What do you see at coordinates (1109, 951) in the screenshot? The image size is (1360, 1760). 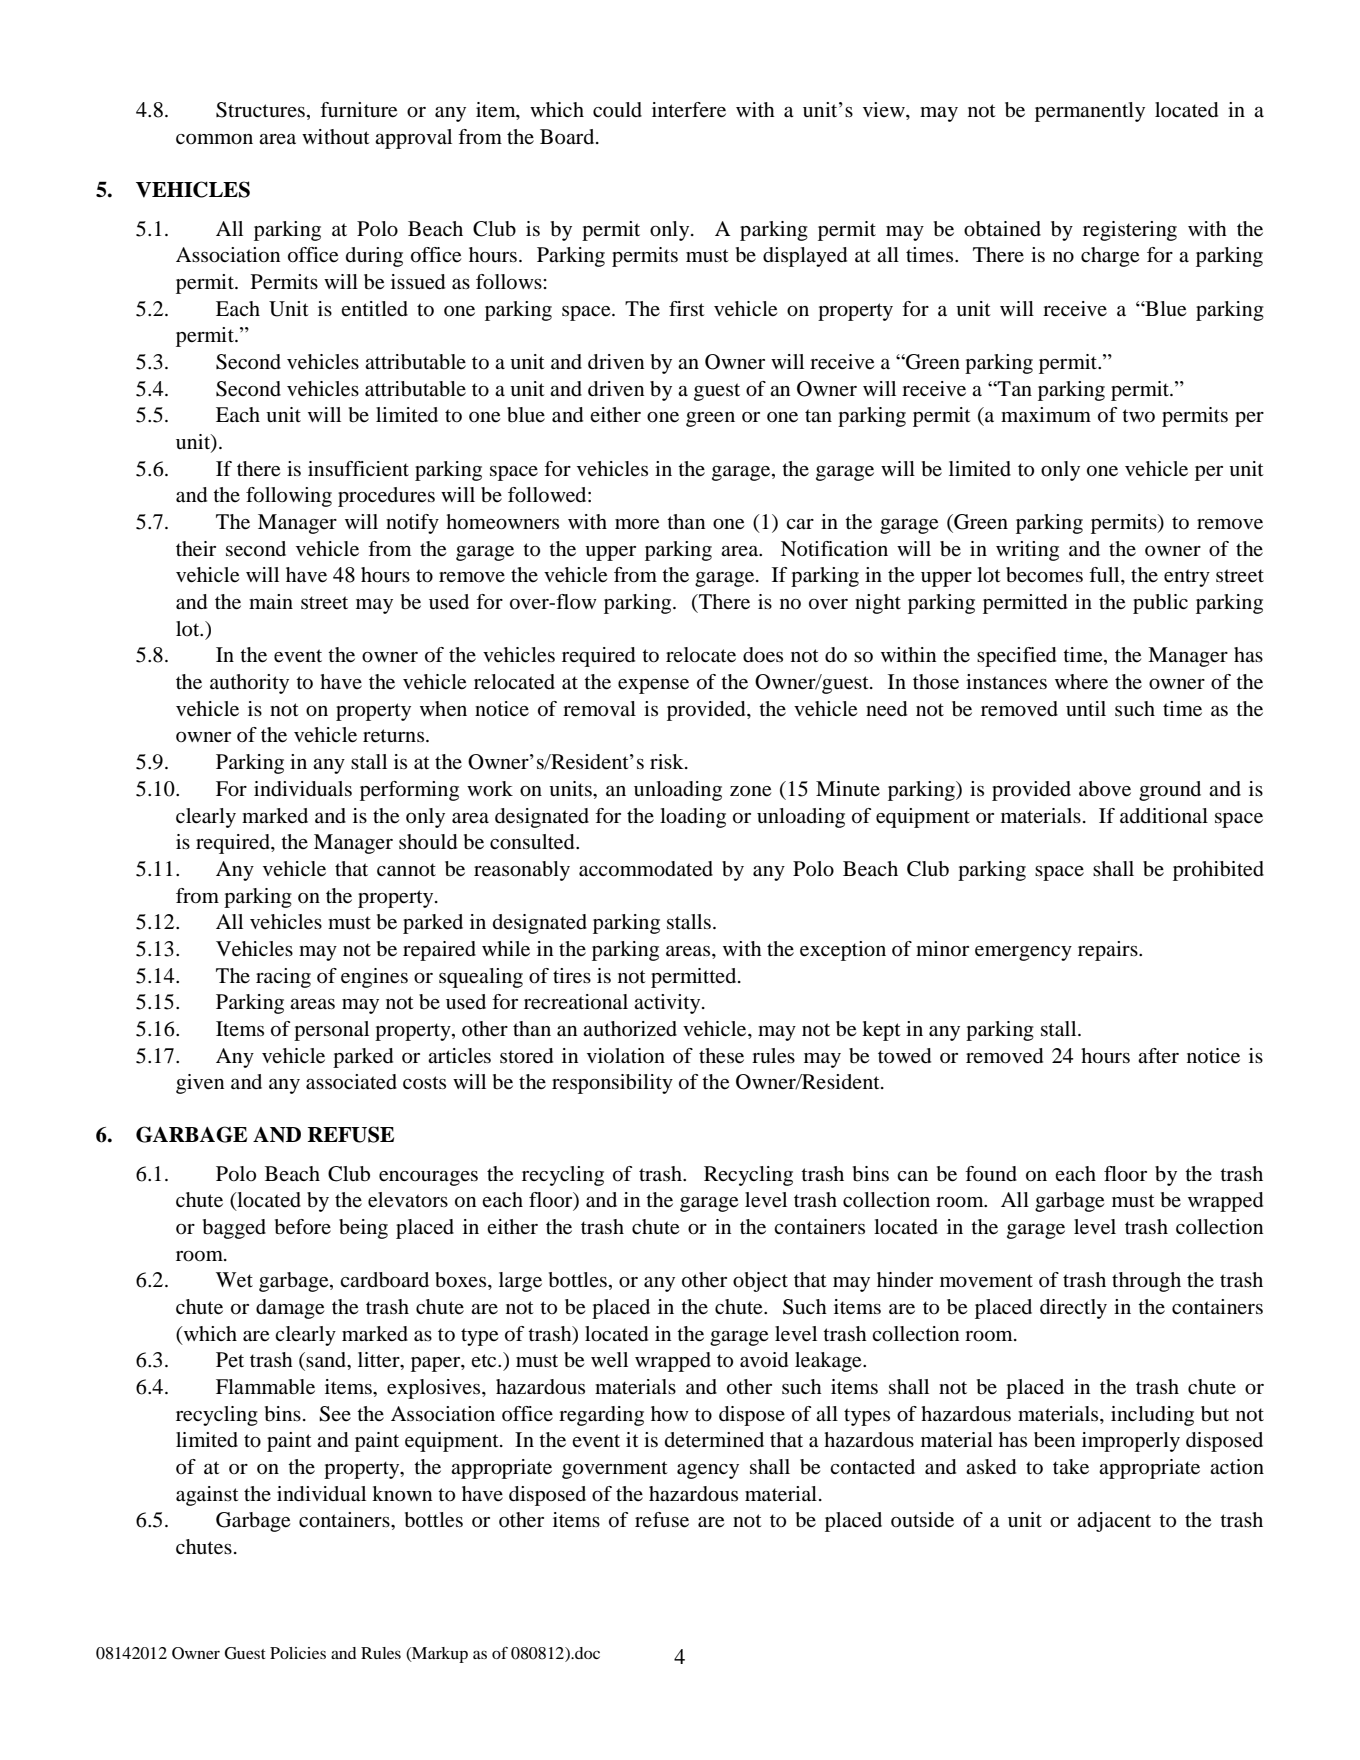 I see `repairs` at bounding box center [1109, 951].
